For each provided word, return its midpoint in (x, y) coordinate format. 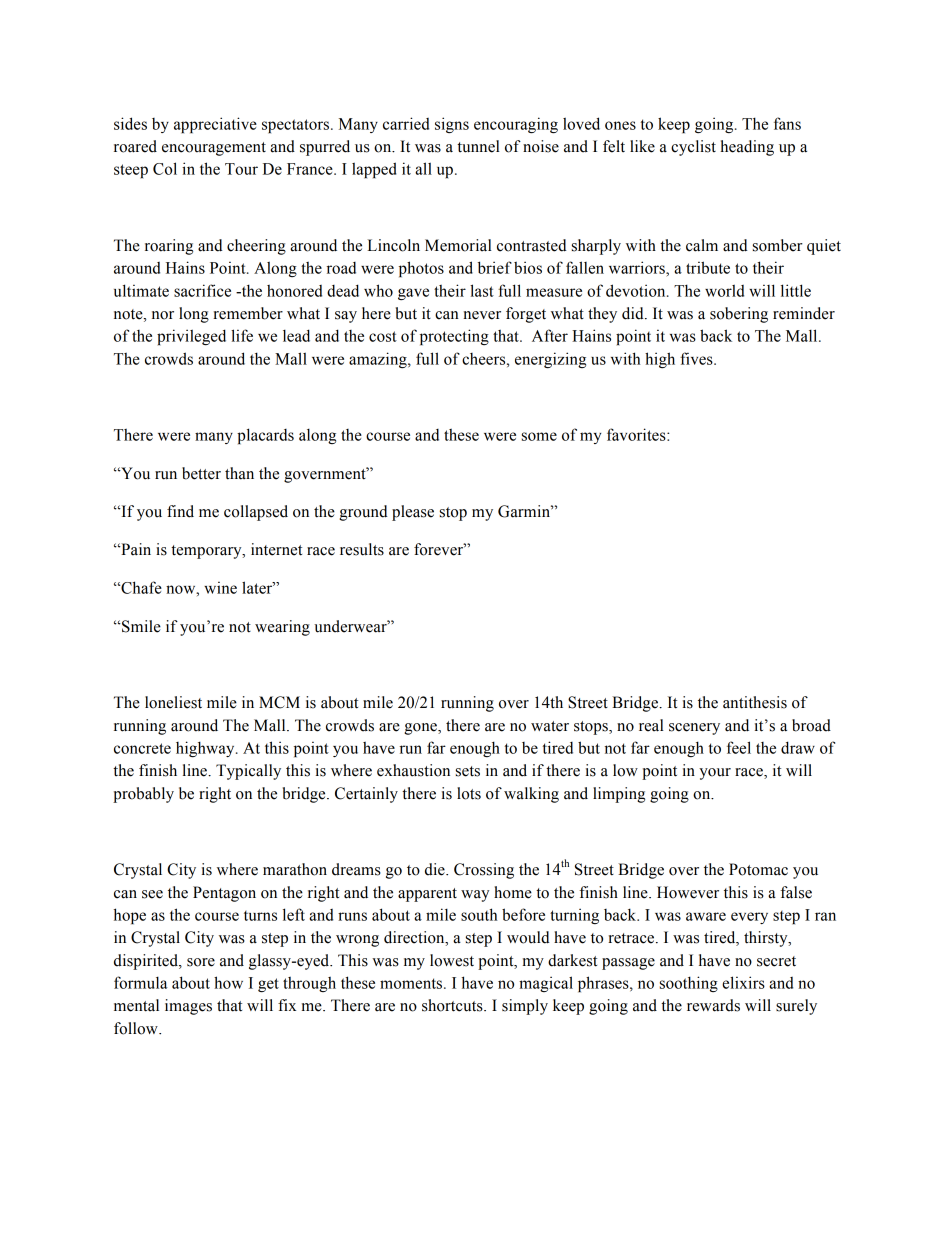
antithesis (755, 702)
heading (747, 148)
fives (697, 358)
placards (265, 436)
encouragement (214, 149)
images (188, 1007)
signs (452, 125)
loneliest (173, 702)
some (539, 436)
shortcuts (453, 1005)
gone (421, 729)
